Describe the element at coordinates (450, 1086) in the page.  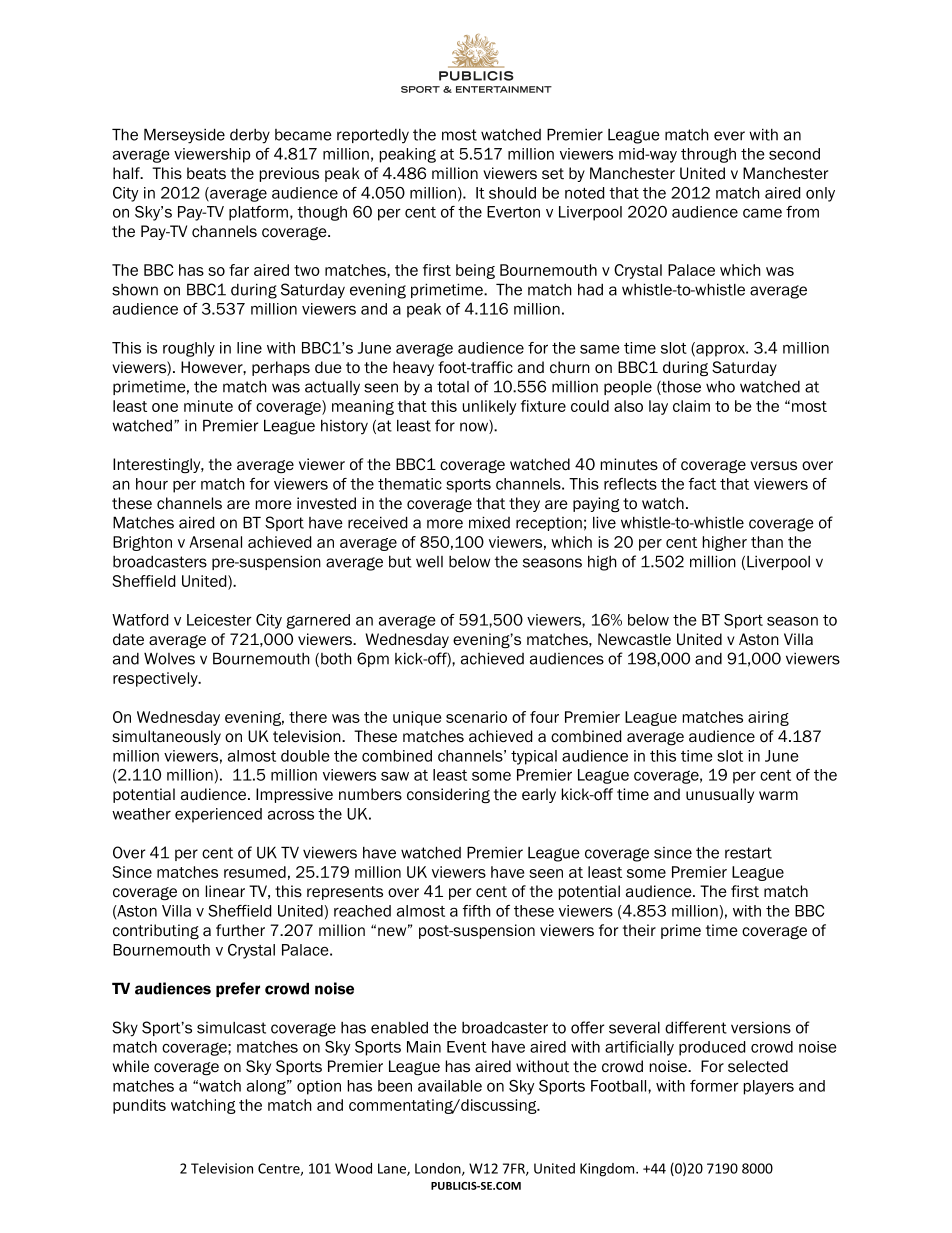
I see `available` at that location.
